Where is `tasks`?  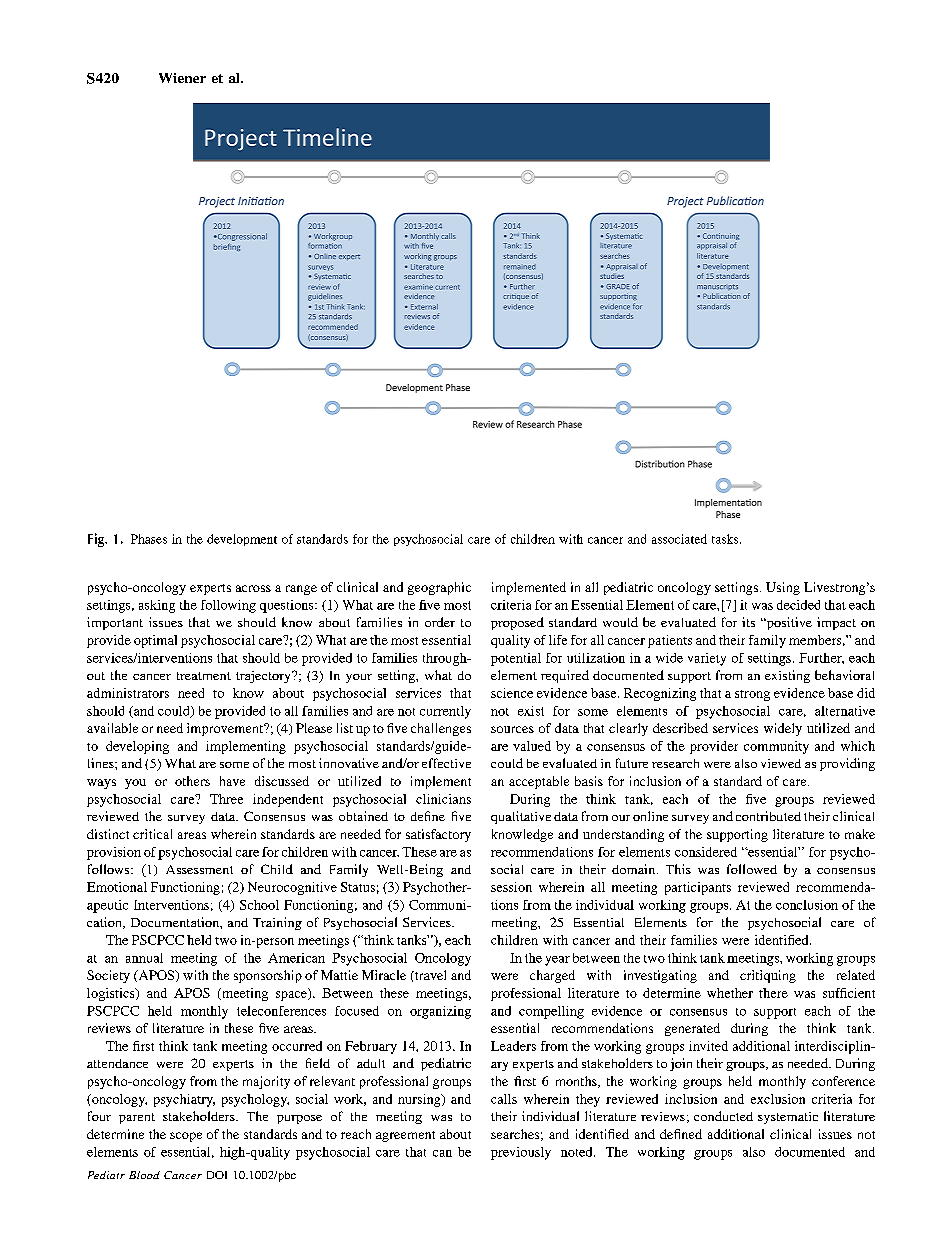 tasks is located at coordinates (725, 539).
